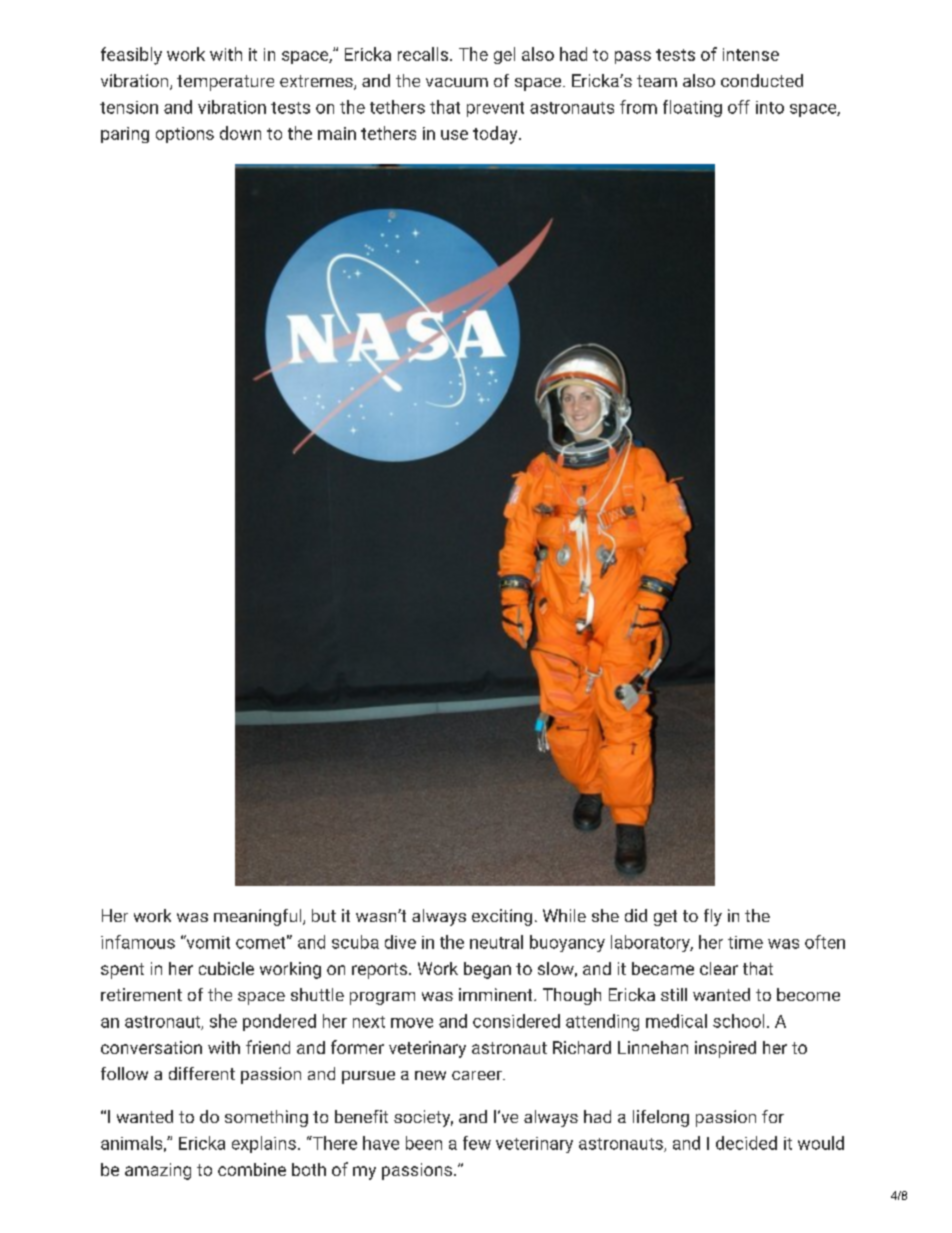 This screenshot has width=952, height=1233. Describe the element at coordinates (259, 917) in the screenshot. I see `meaningful` at that location.
